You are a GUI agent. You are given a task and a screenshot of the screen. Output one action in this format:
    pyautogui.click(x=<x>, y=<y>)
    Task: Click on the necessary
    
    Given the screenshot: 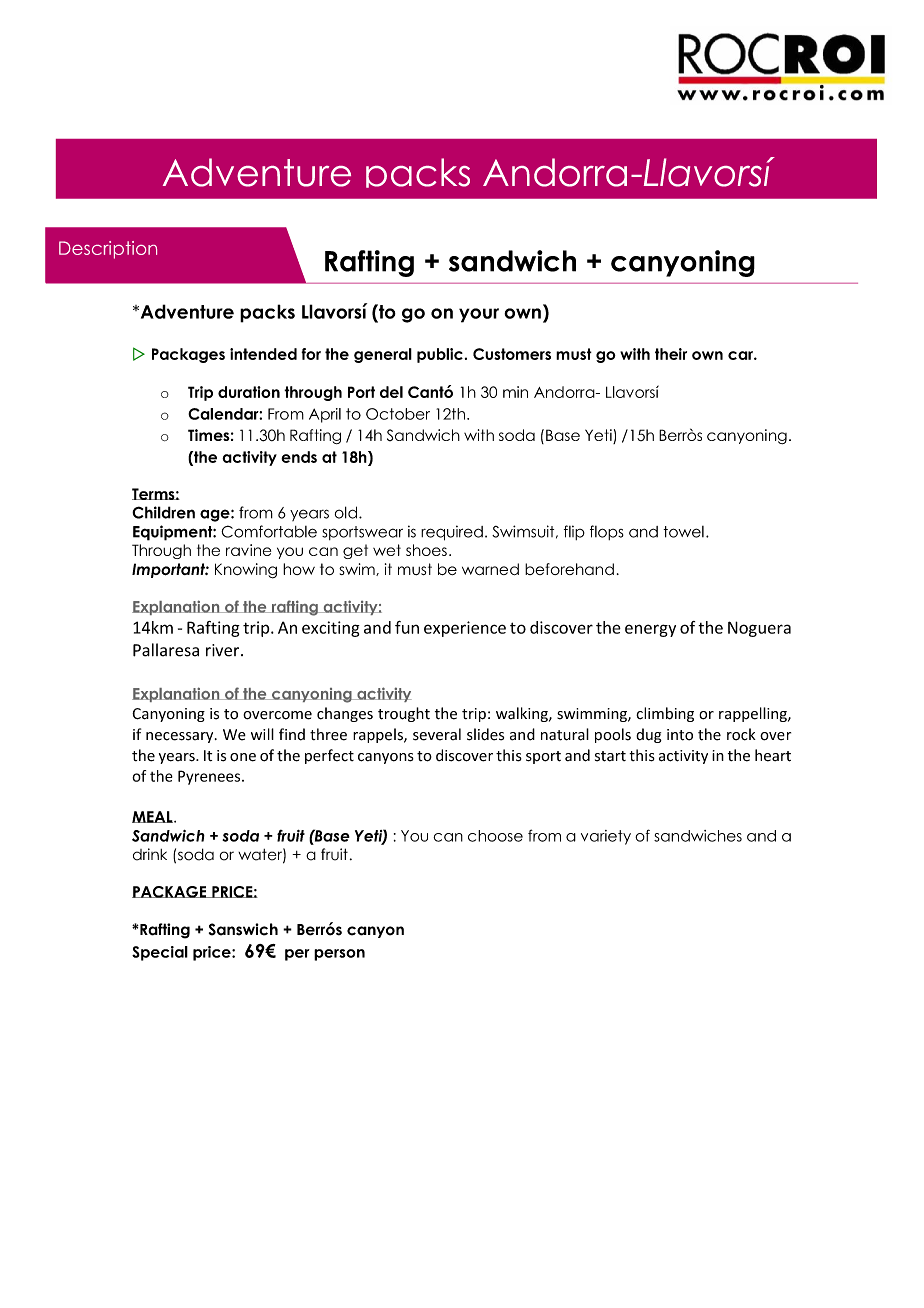 What is the action you would take?
    pyautogui.click(x=181, y=737)
